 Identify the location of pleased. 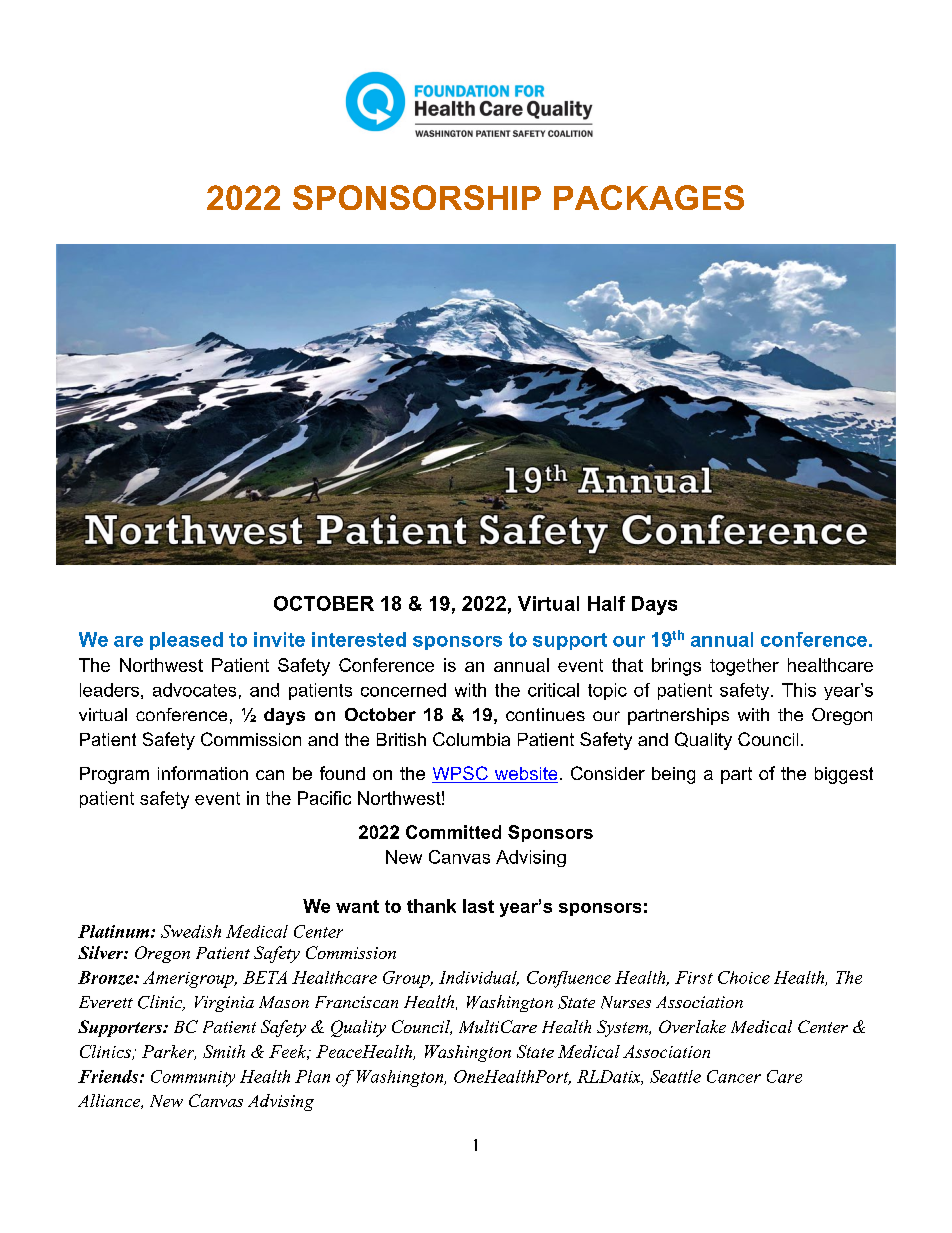
(186, 641).
